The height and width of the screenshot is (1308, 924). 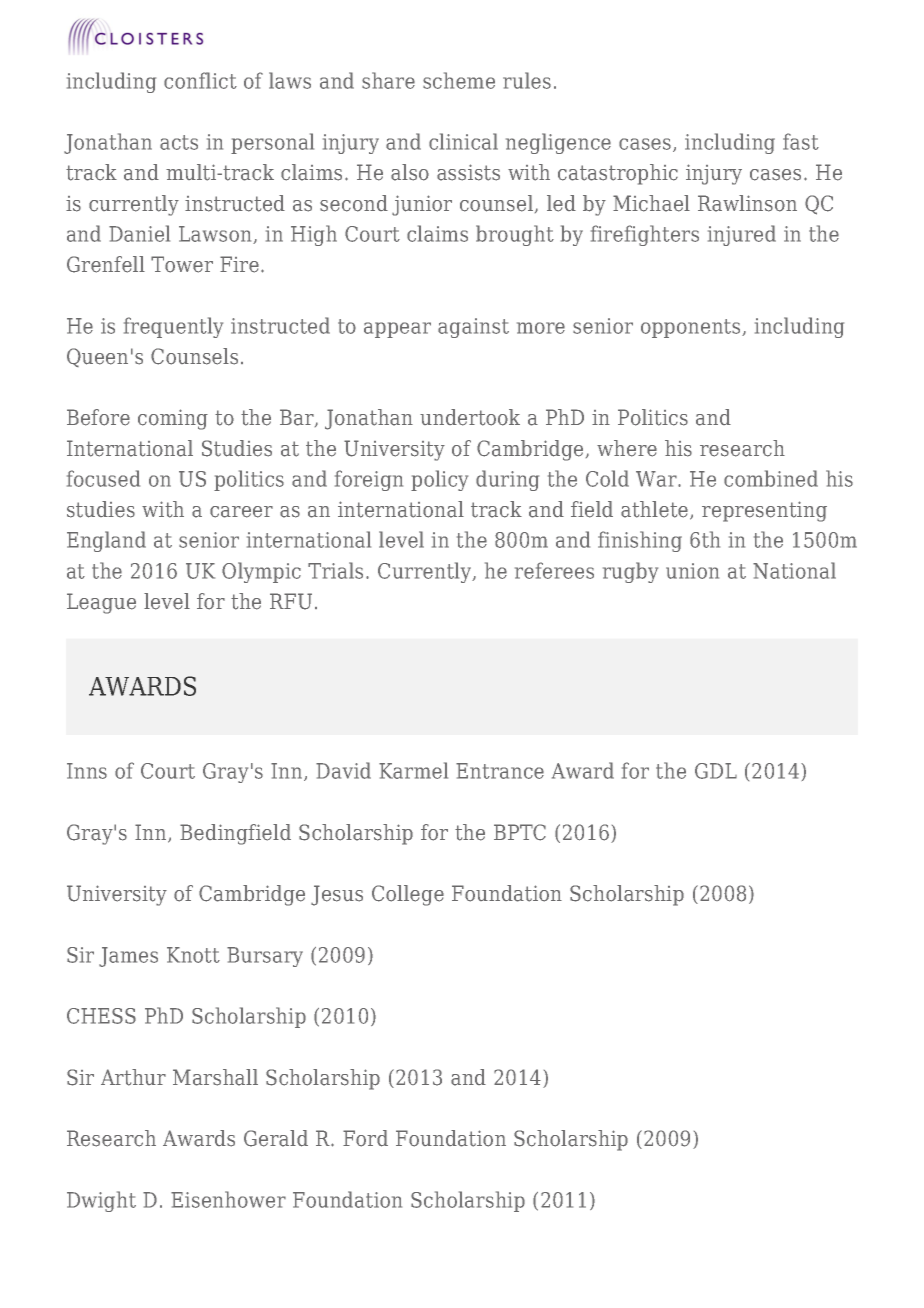 I want to click on clinical, so click(x=463, y=141).
